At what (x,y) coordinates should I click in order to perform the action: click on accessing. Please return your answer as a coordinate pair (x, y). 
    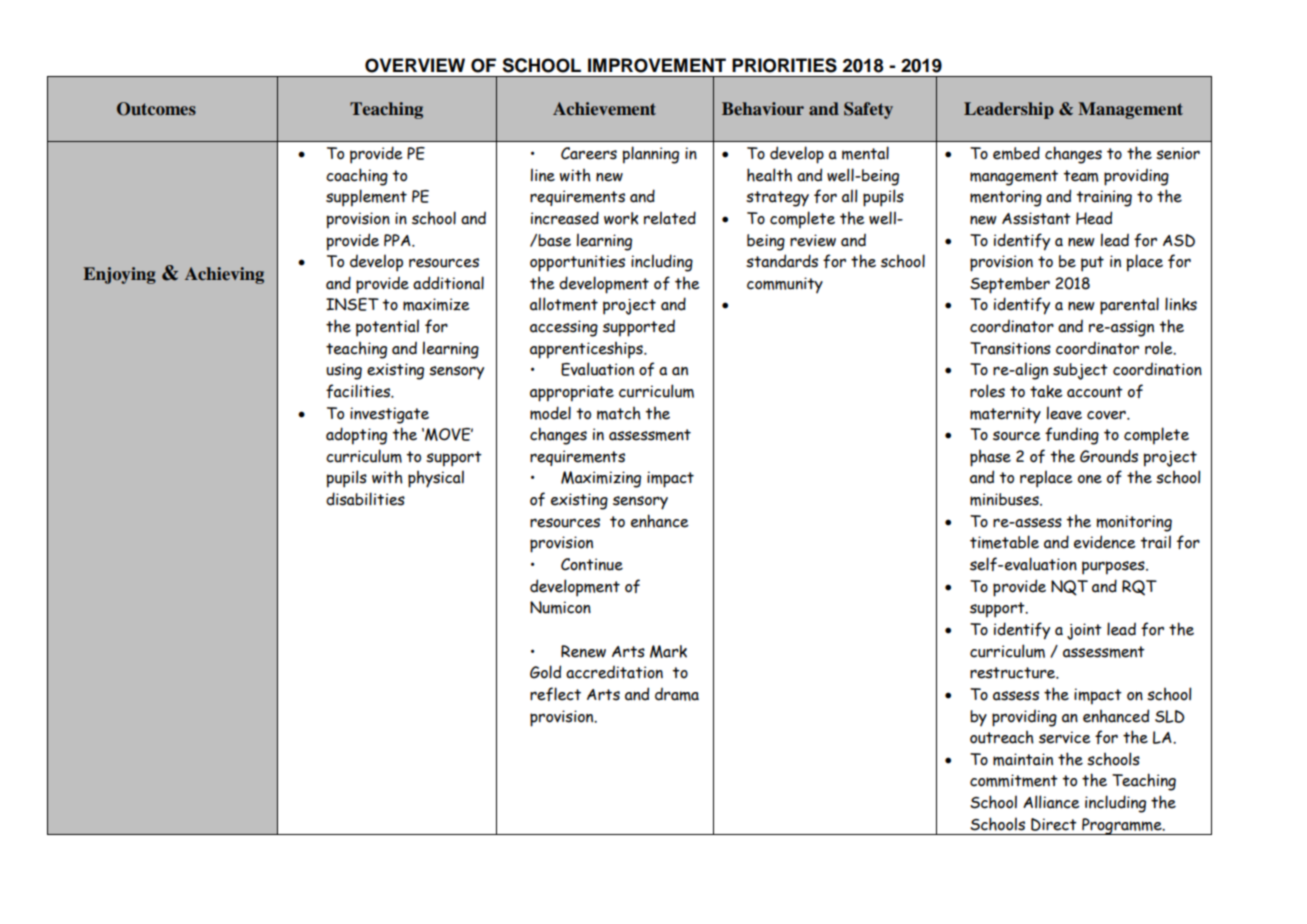
    Looking at the image, I should click on (564, 328).
